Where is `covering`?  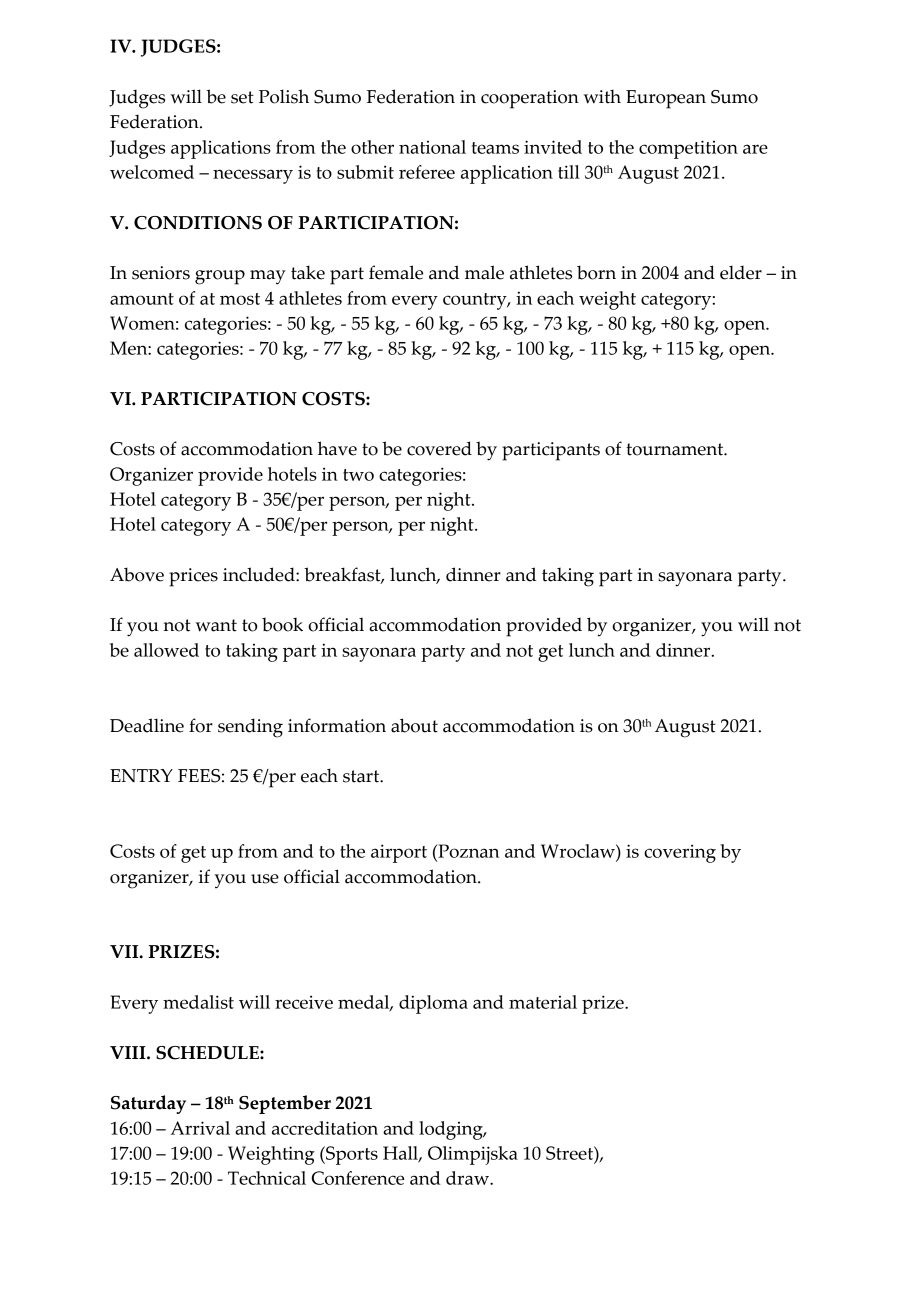 covering is located at coordinates (680, 853).
